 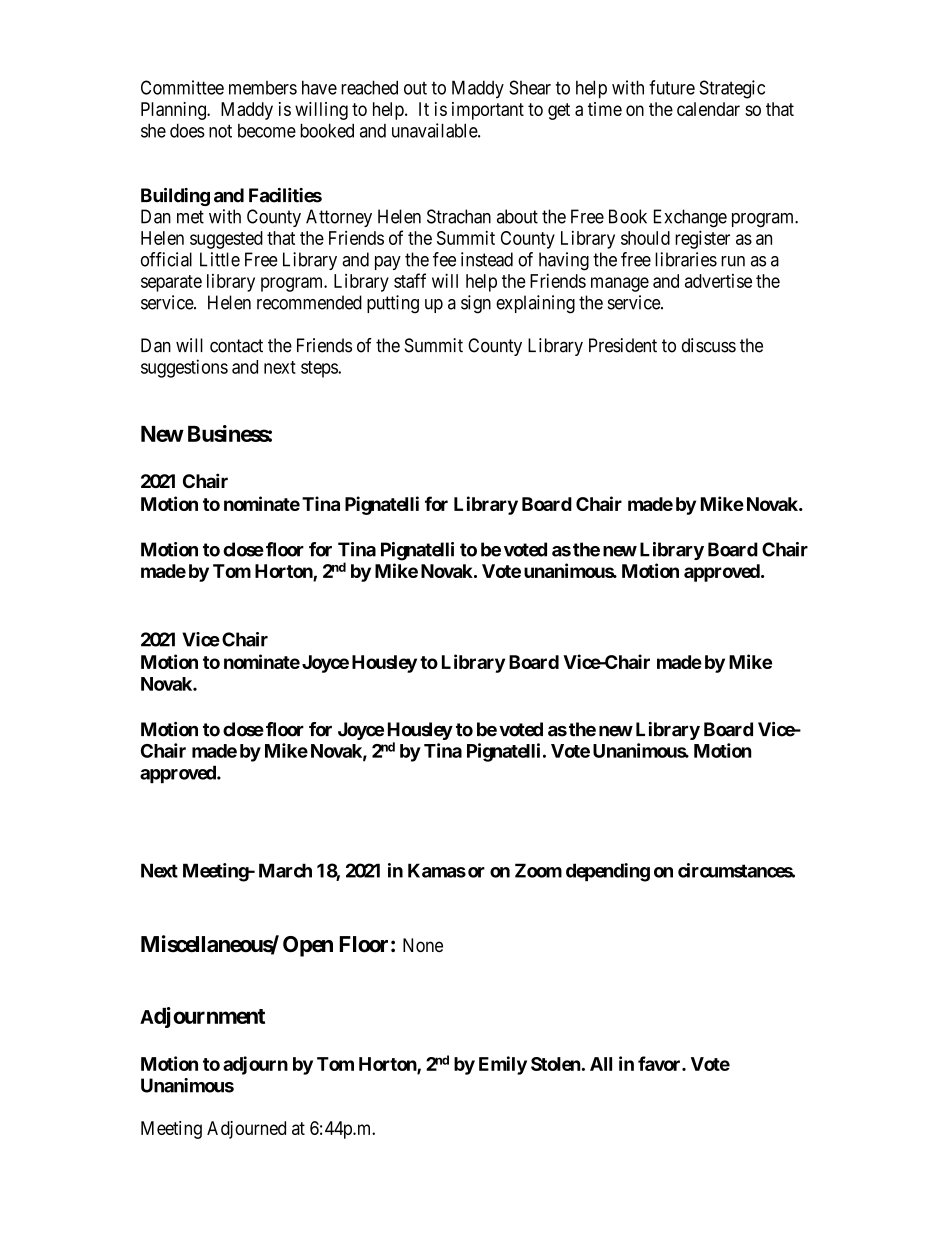 What do you see at coordinates (308, 946) in the screenshot?
I see `Open` at bounding box center [308, 946].
